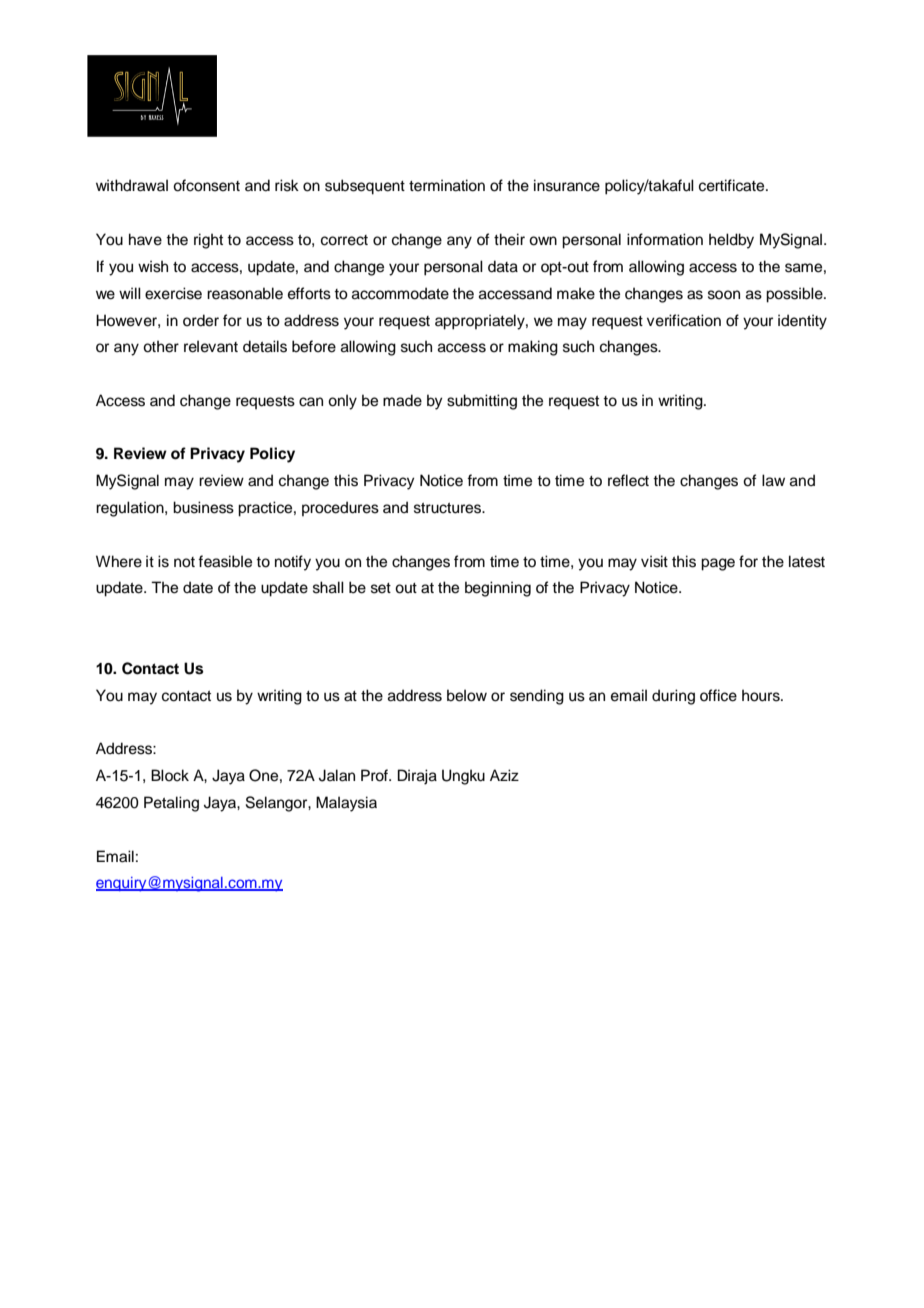 The height and width of the page is (1308, 924). Describe the element at coordinates (482, 402) in the page. I see `submitting` at that location.
